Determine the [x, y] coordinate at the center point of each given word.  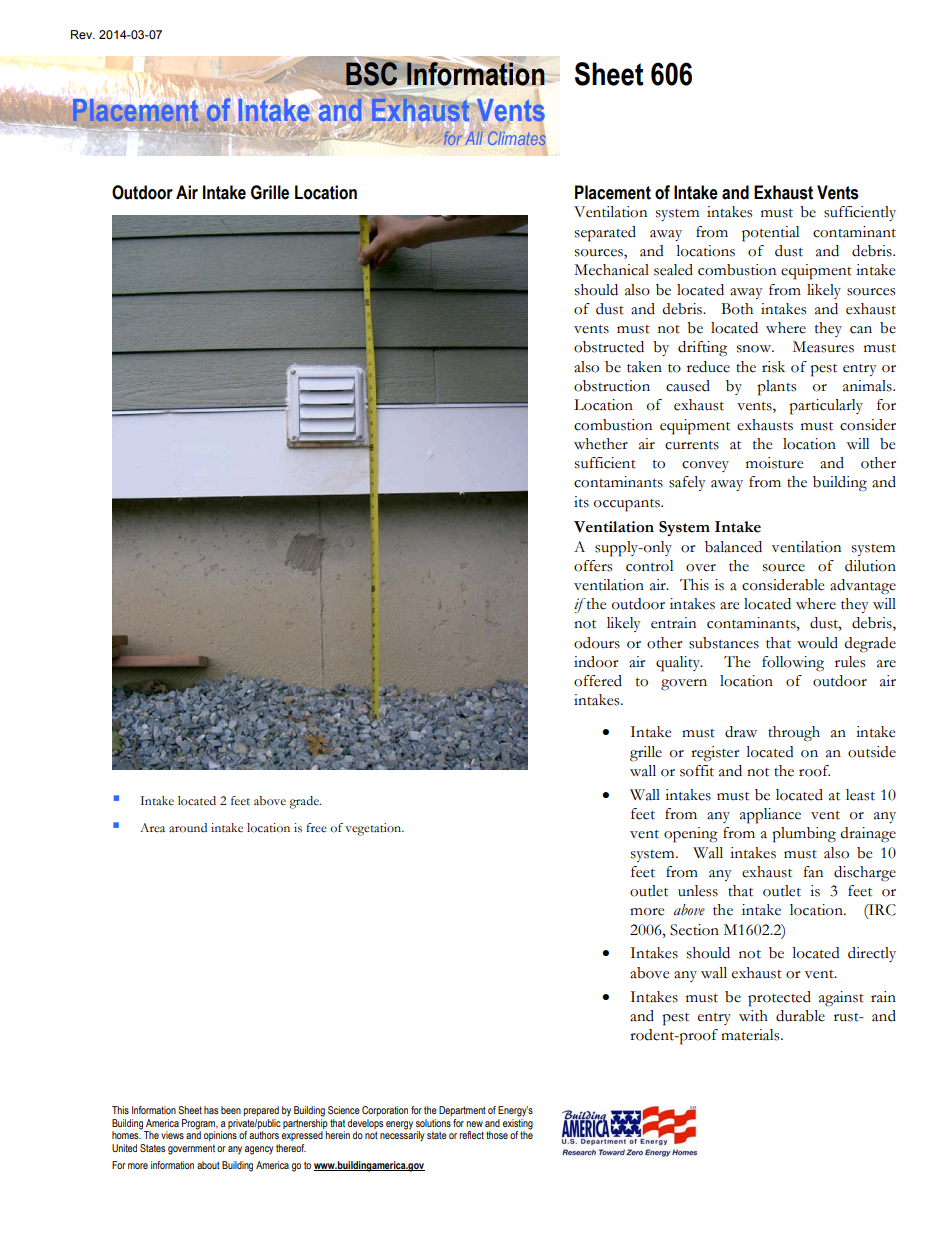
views [172, 1135]
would [817, 643]
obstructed [609, 347]
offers [593, 566]
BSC [371, 73]
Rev [83, 34]
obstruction [612, 386]
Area [152, 827]
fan [813, 872]
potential [770, 234]
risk [773, 367]
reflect [471, 1135]
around [188, 828]
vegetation [374, 829]
